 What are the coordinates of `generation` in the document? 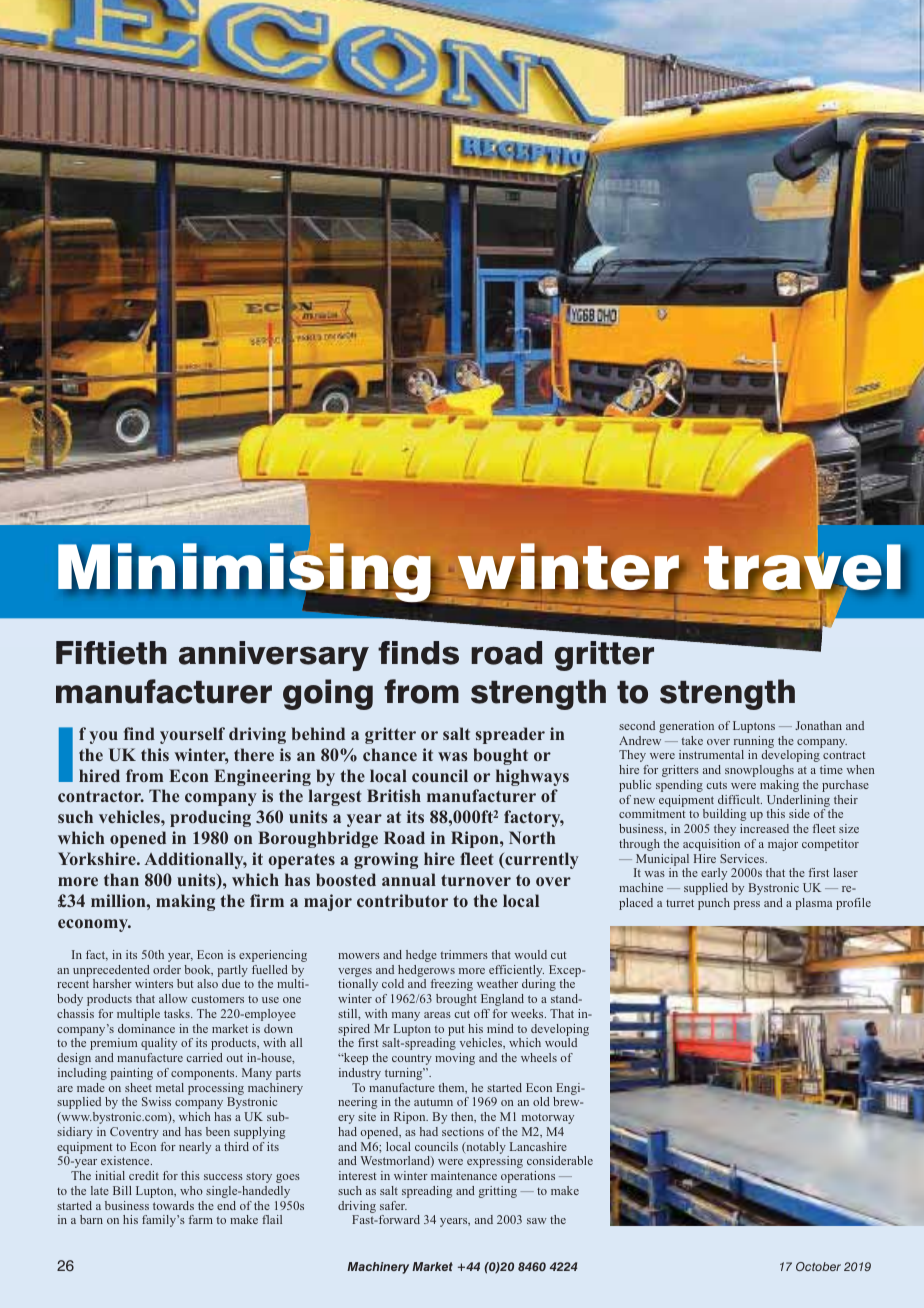 It's located at (686, 727).
